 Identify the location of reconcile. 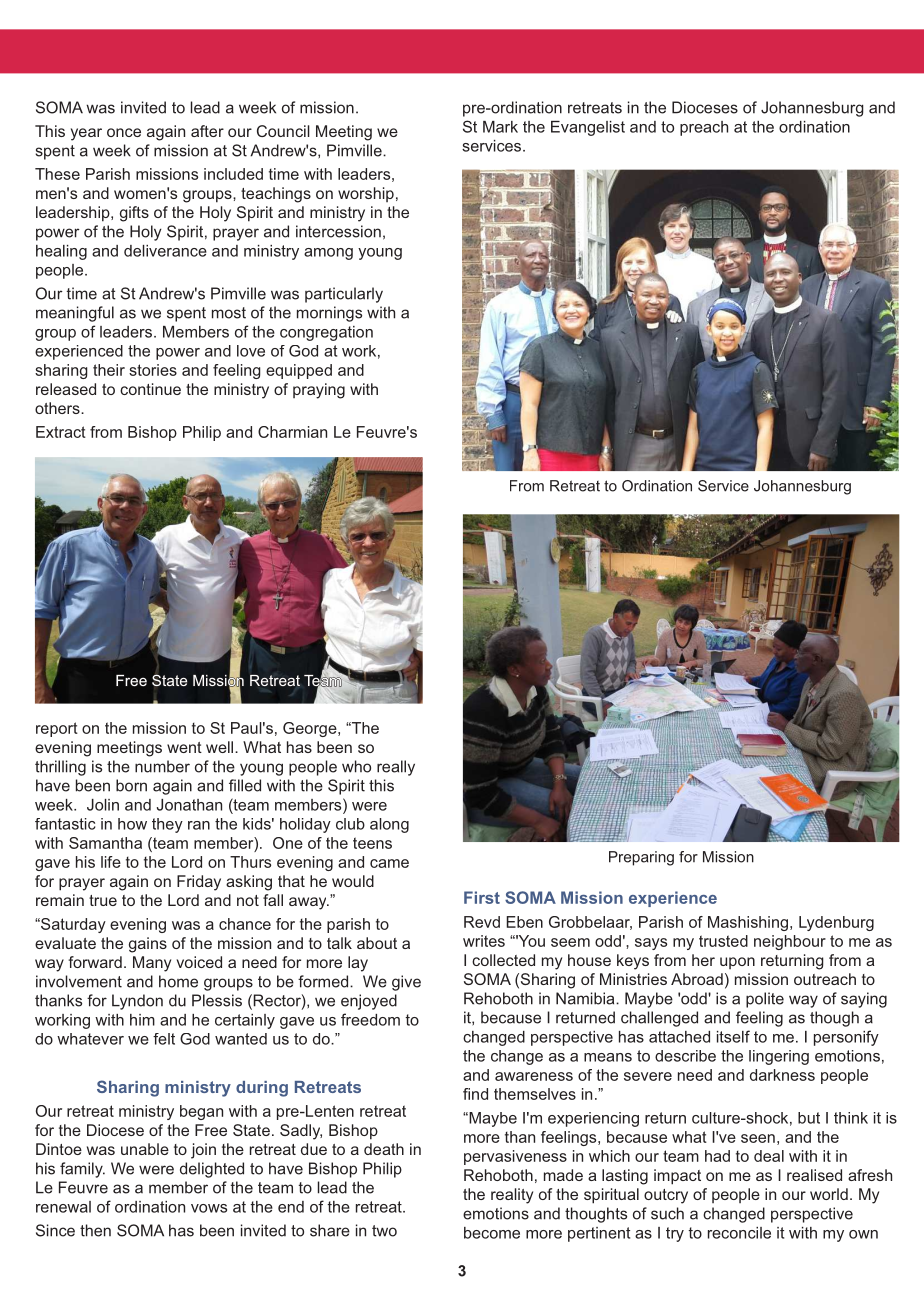
(739, 1233).
